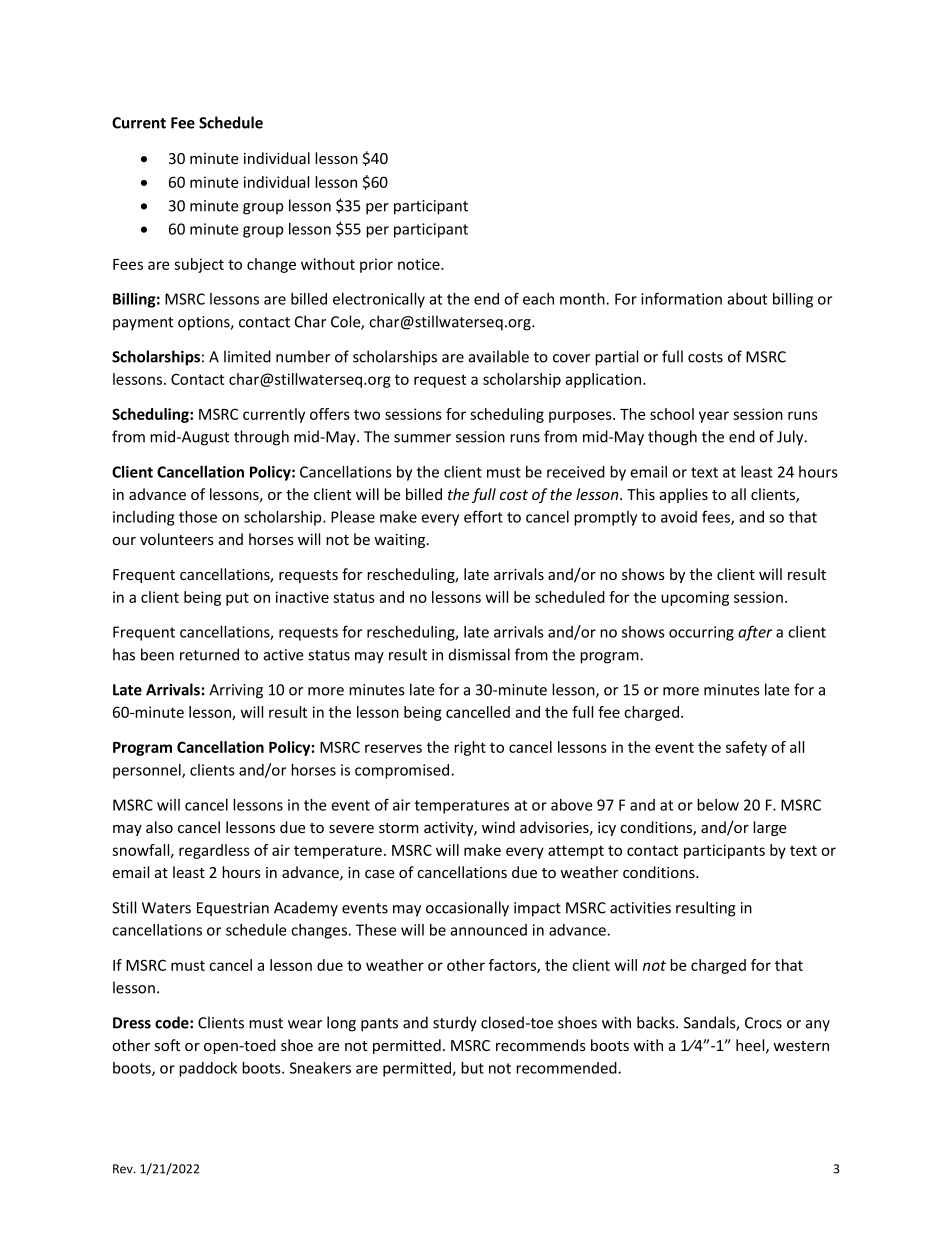 The width and height of the screenshot is (952, 1233). What do you see at coordinates (167, 1045) in the screenshot?
I see `soft` at bounding box center [167, 1045].
